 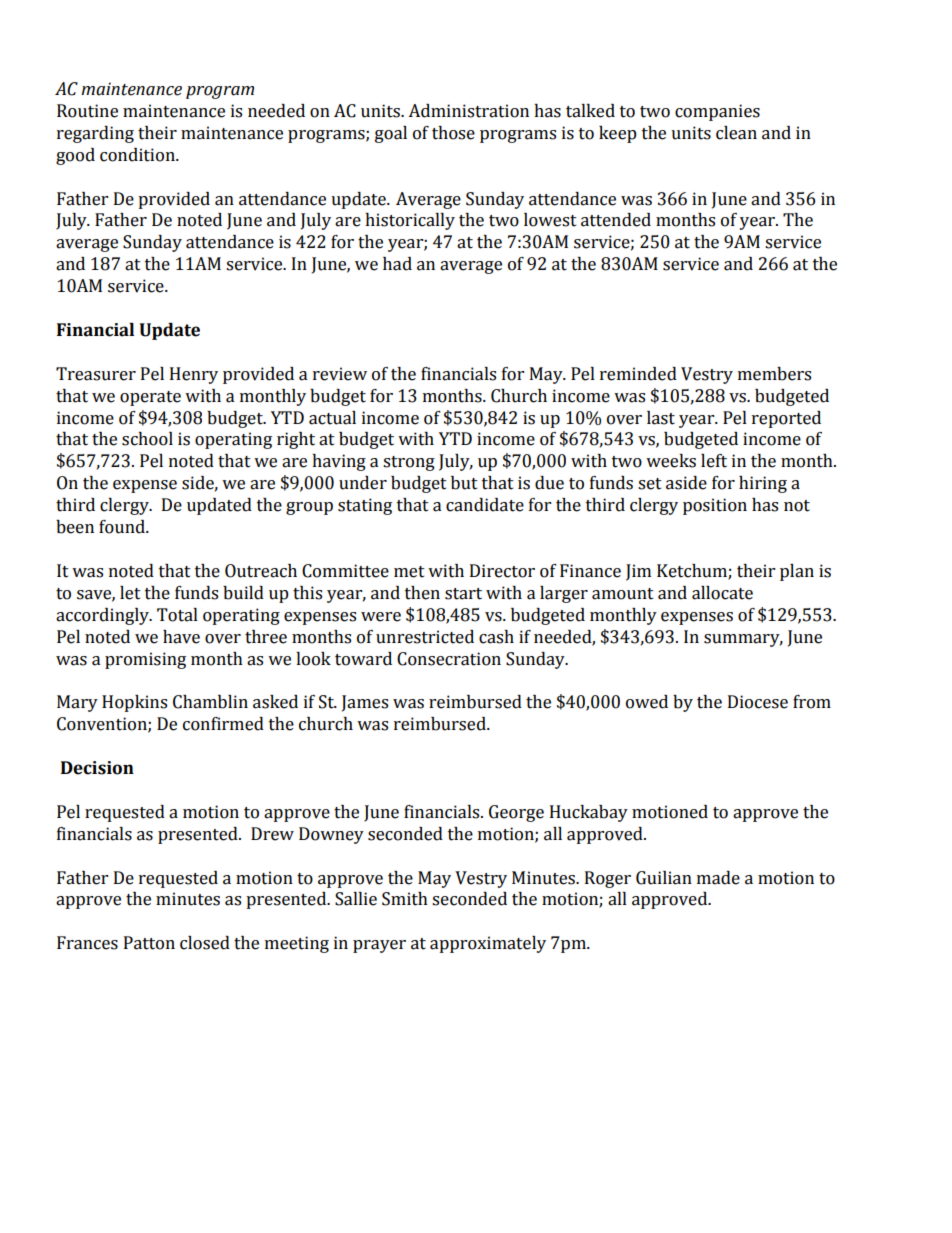 I want to click on those, so click(x=453, y=133).
